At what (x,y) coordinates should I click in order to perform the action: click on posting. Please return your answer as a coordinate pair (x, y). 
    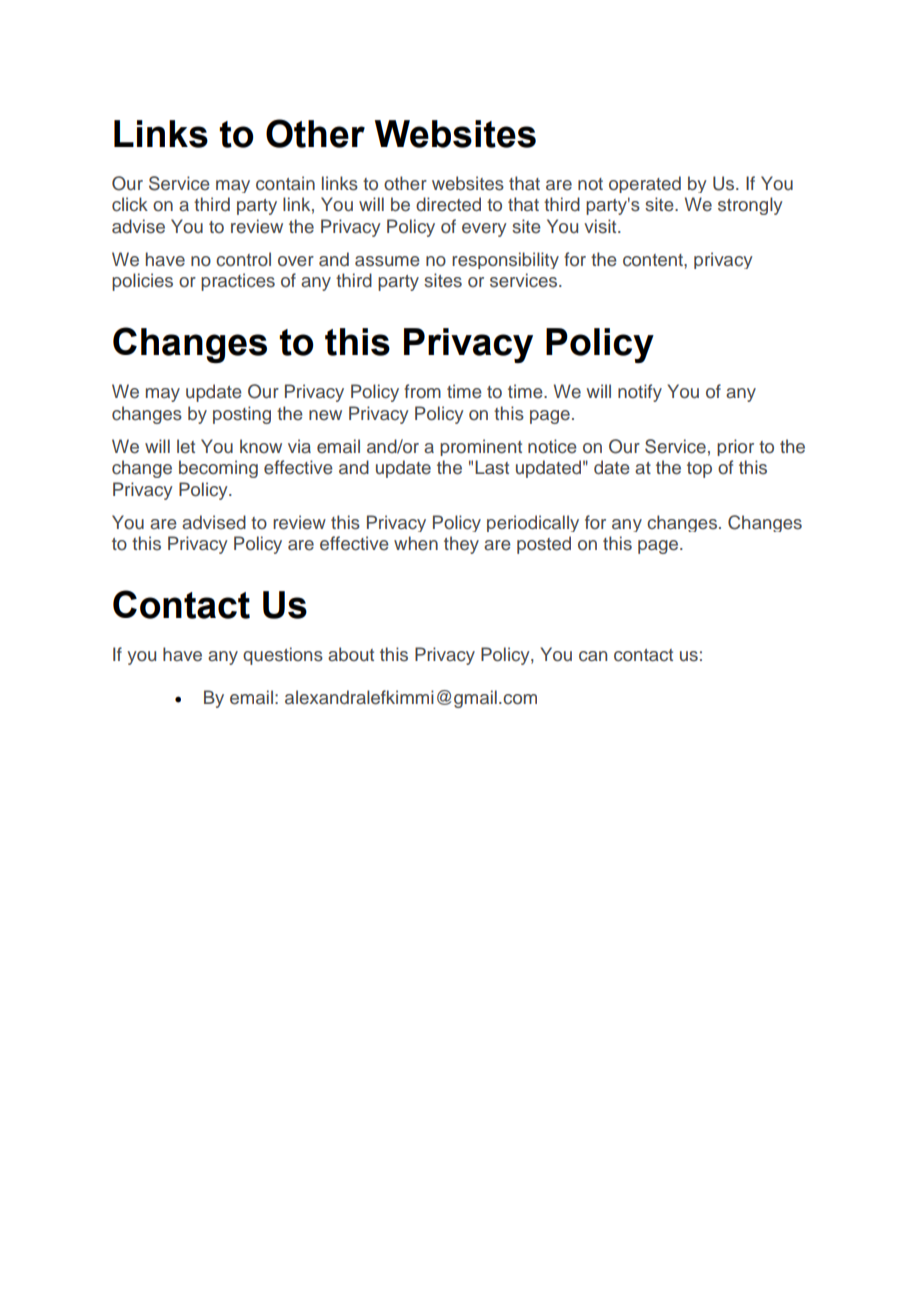
    Looking at the image, I should click on (242, 415).
